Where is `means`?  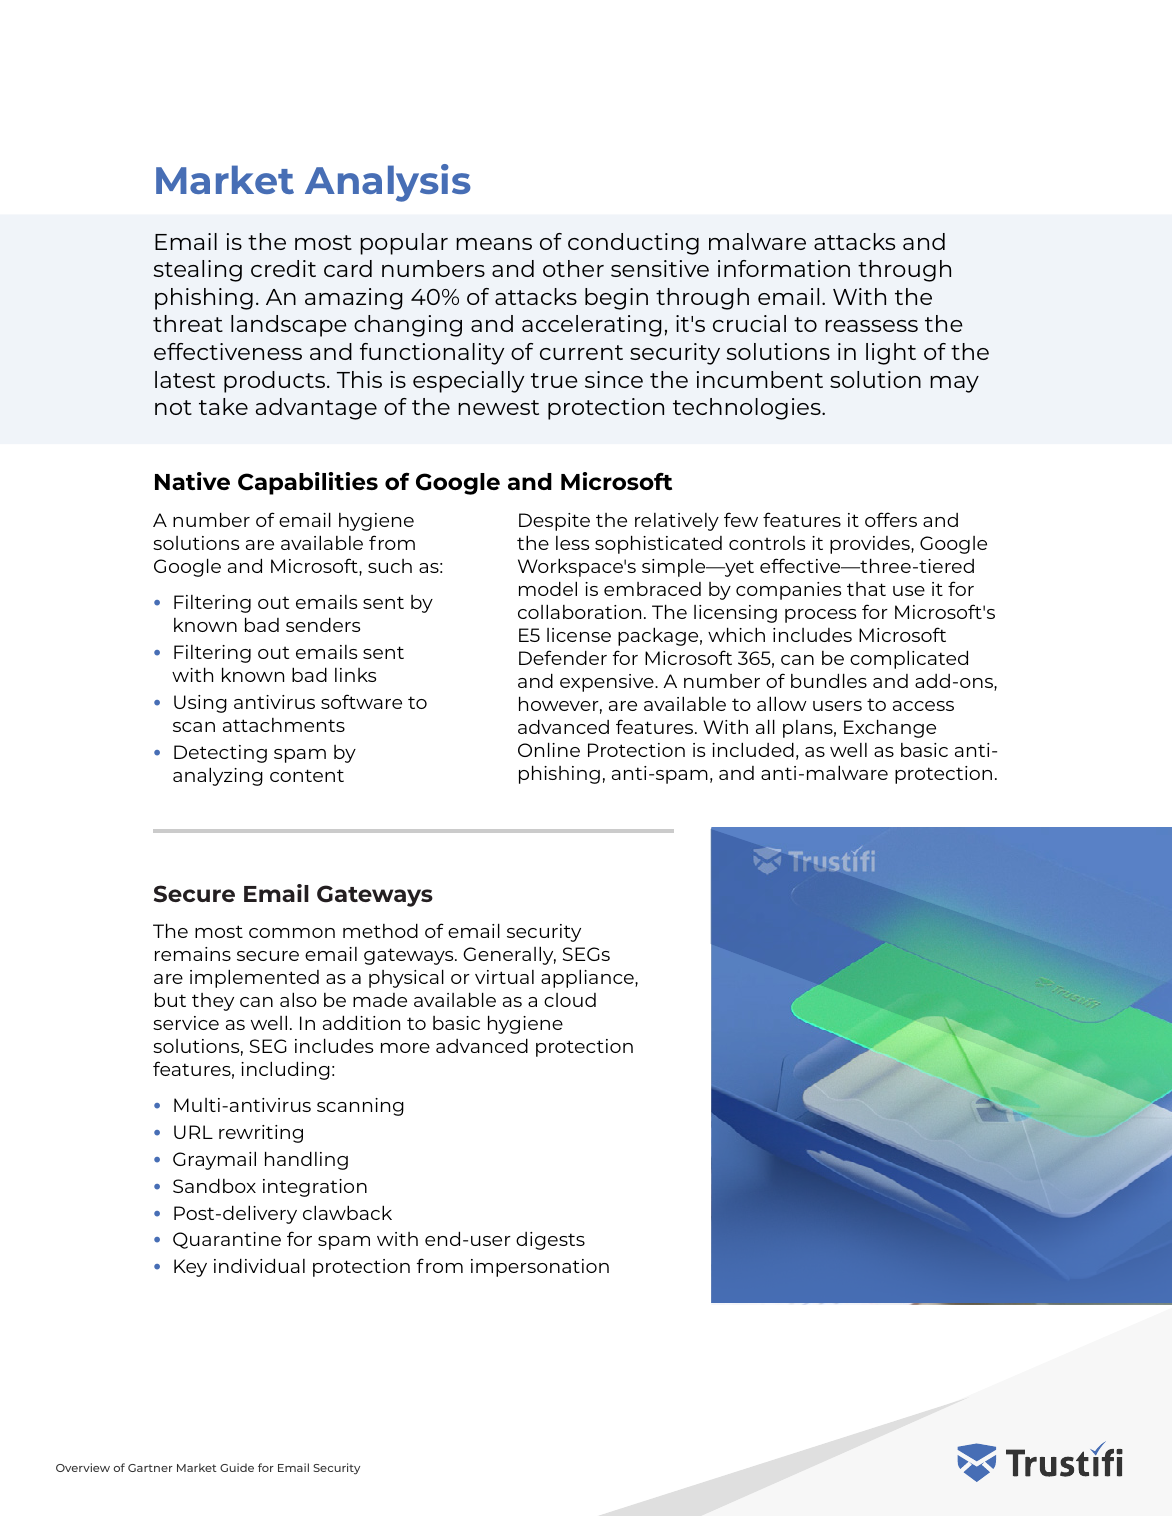 means is located at coordinates (494, 244).
